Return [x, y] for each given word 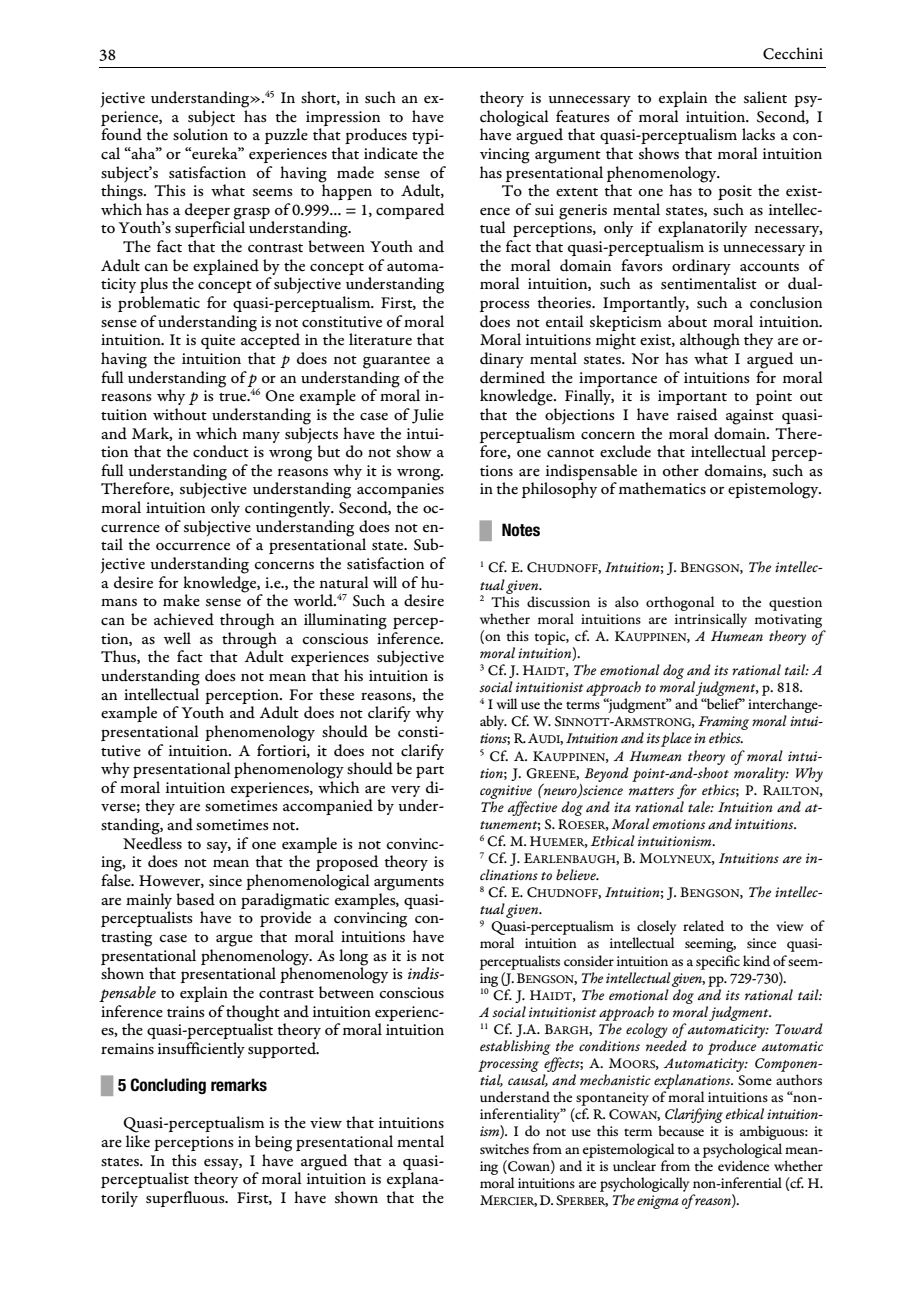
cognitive [506, 792]
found [121, 134]
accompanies [400, 490]
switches [504, 1148]
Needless [152, 843]
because [681, 1130]
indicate [391, 153]
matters [651, 791]
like [138, 1141]
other [681, 470]
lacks [758, 134]
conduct [221, 451]
